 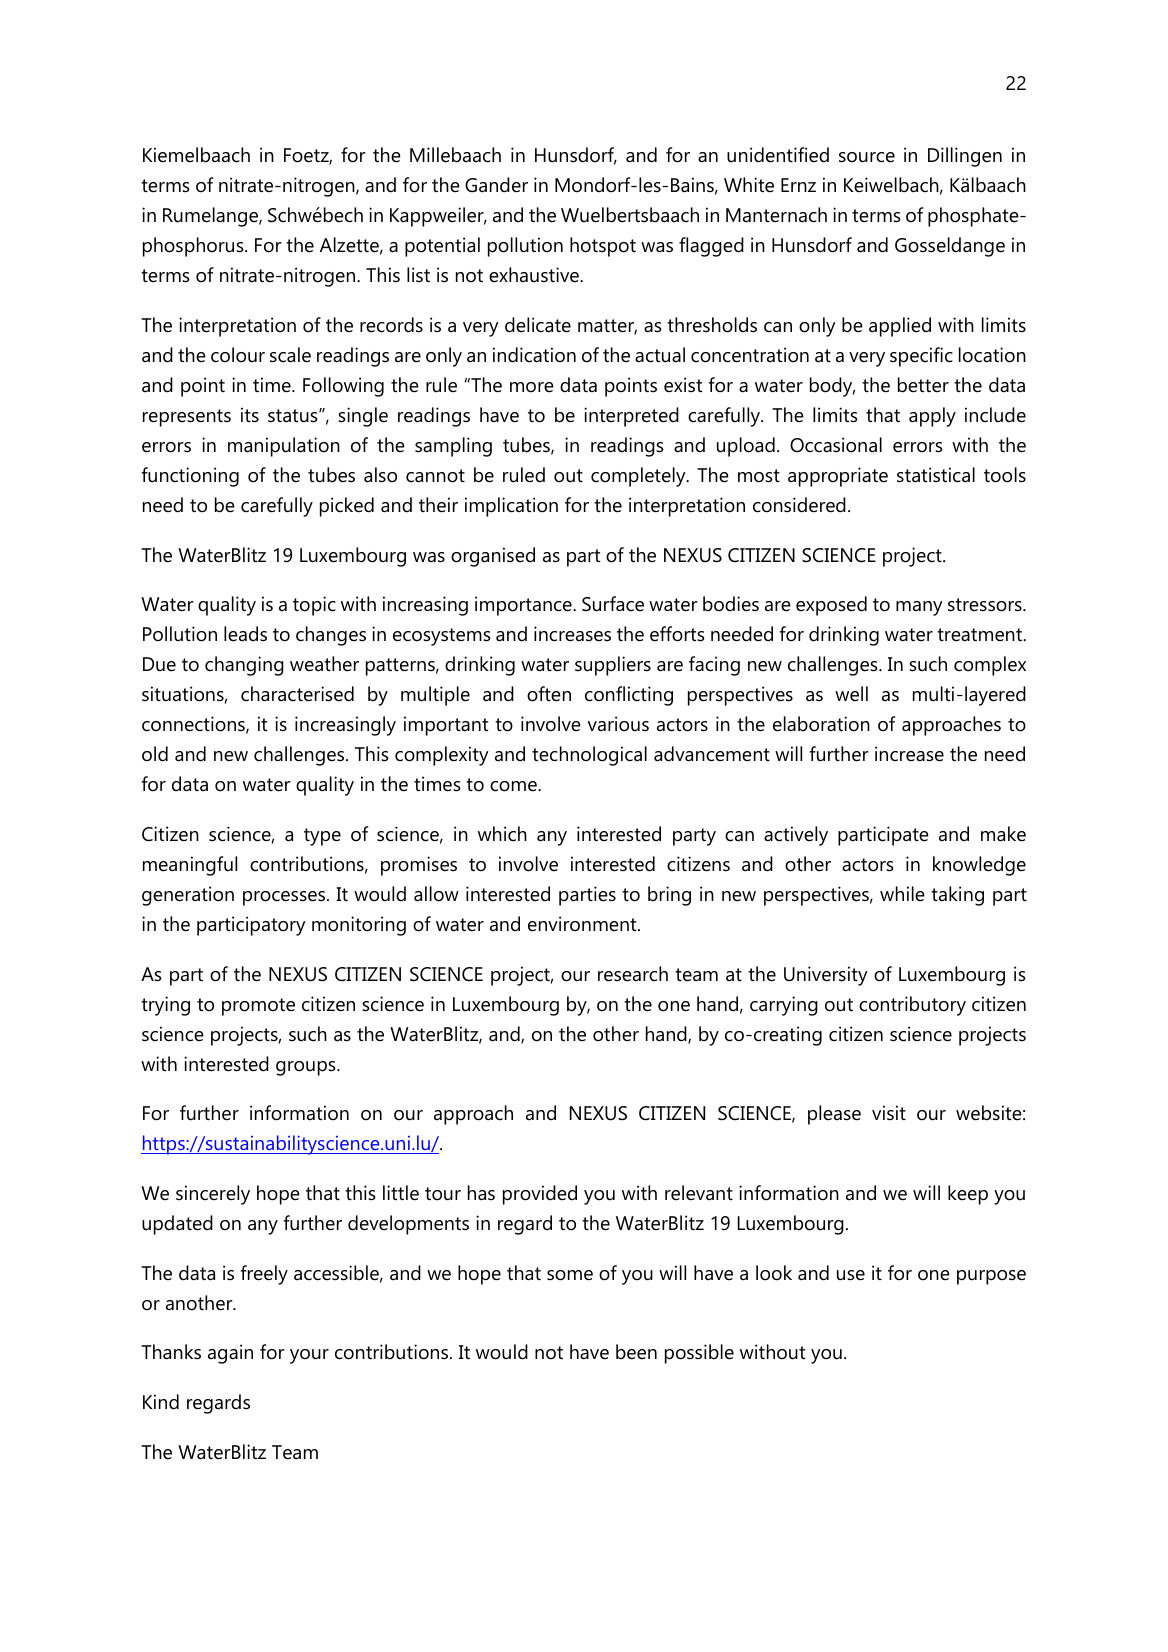 What do you see at coordinates (194, 725) in the document?
I see `connections` at bounding box center [194, 725].
